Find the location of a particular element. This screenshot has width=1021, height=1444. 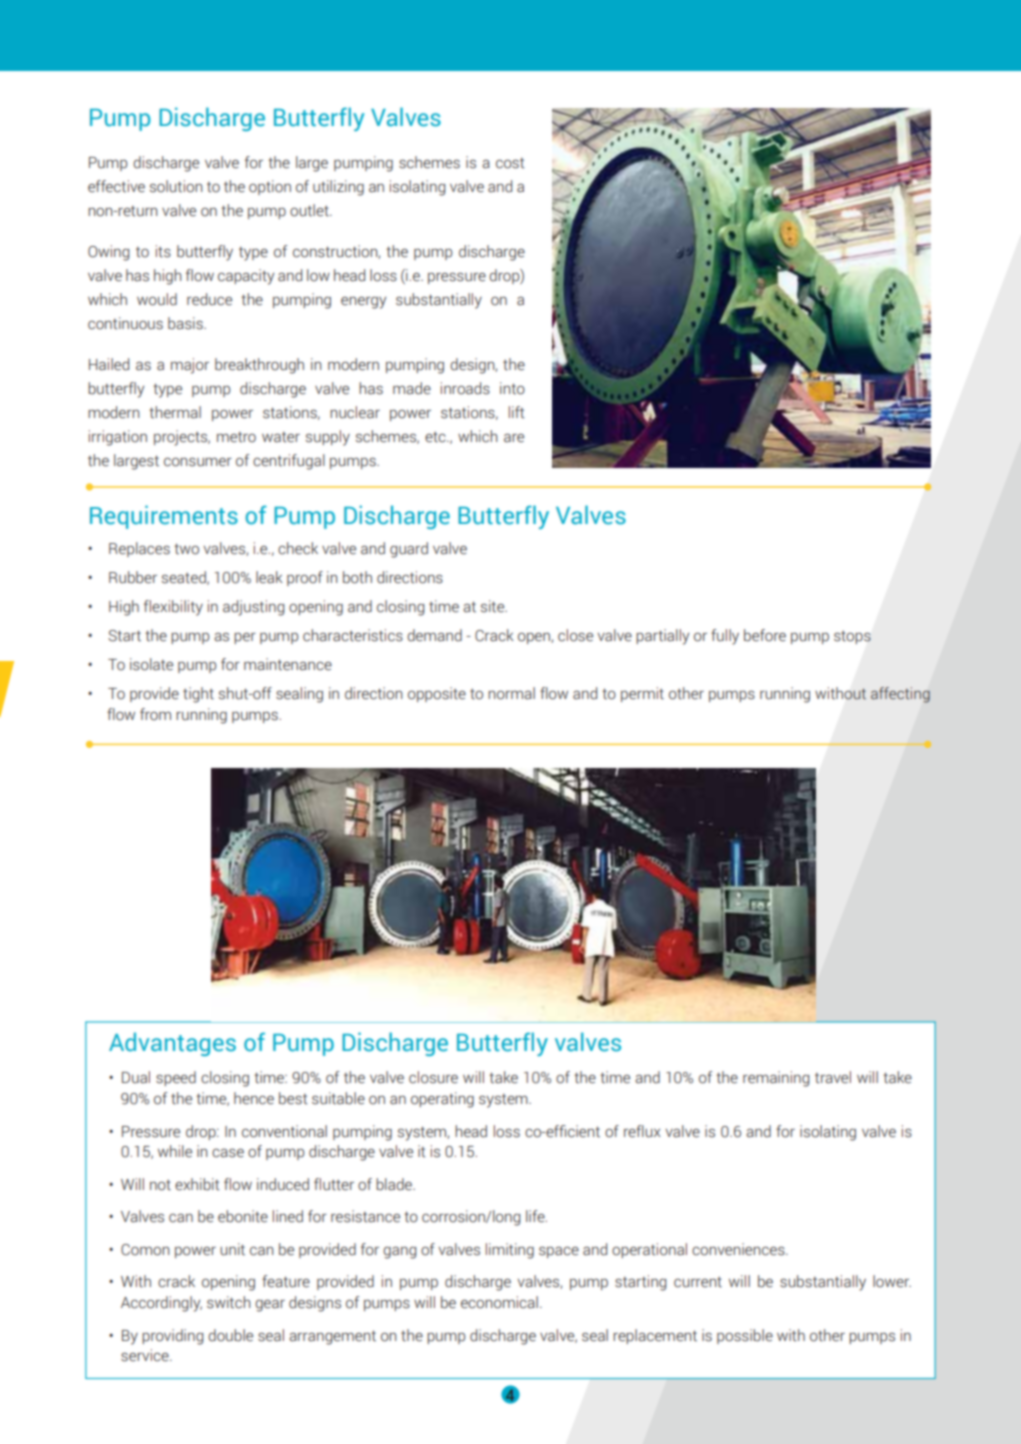

cost is located at coordinates (510, 163).
